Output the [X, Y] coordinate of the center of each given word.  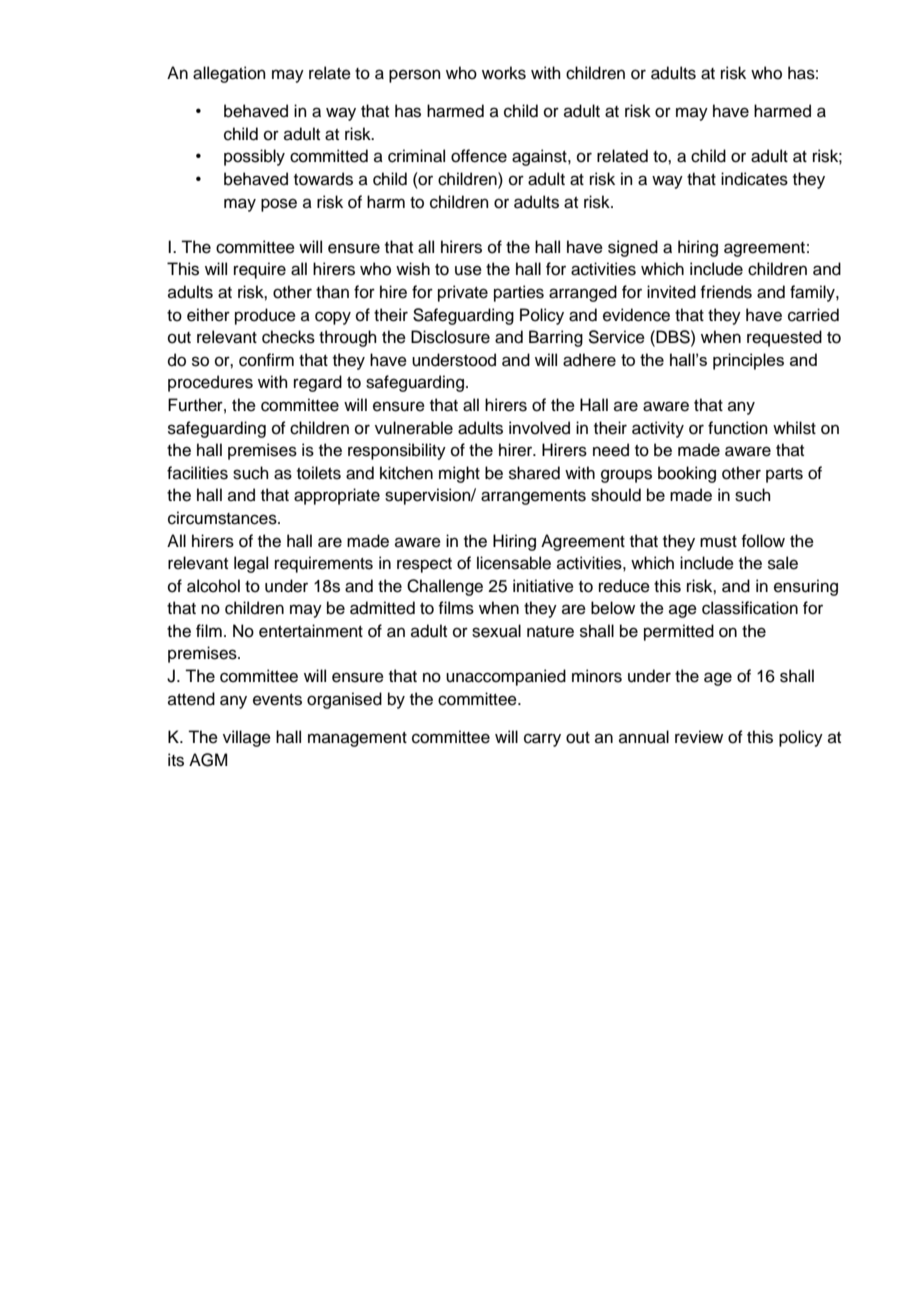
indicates [754, 179]
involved [539, 428]
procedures [210, 383]
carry [542, 740]
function [738, 428]
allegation [229, 74]
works [504, 73]
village [247, 738]
